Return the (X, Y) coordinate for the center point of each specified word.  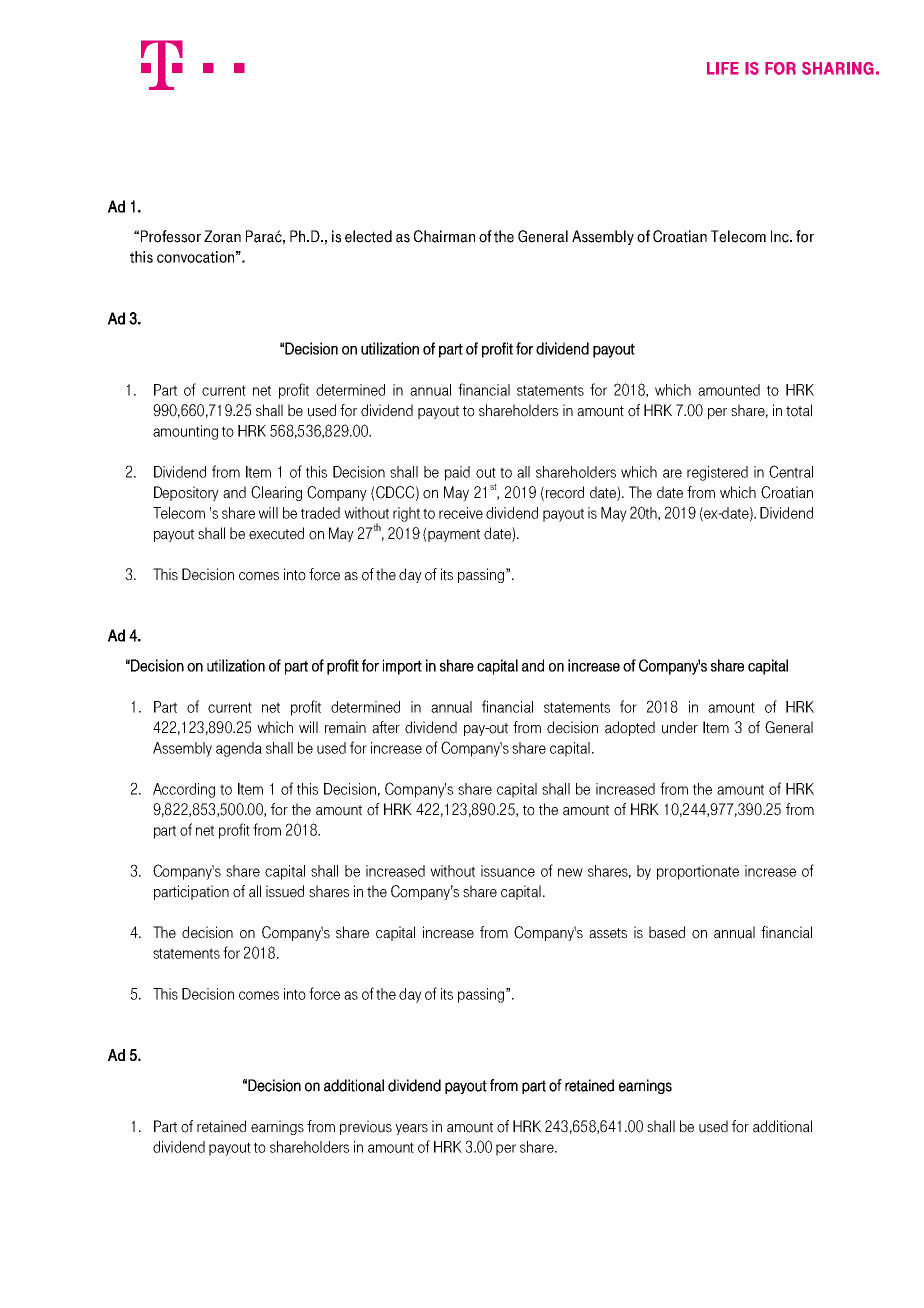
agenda (239, 749)
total (799, 410)
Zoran (222, 236)
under (680, 727)
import (402, 667)
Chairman (444, 236)
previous (366, 1127)
